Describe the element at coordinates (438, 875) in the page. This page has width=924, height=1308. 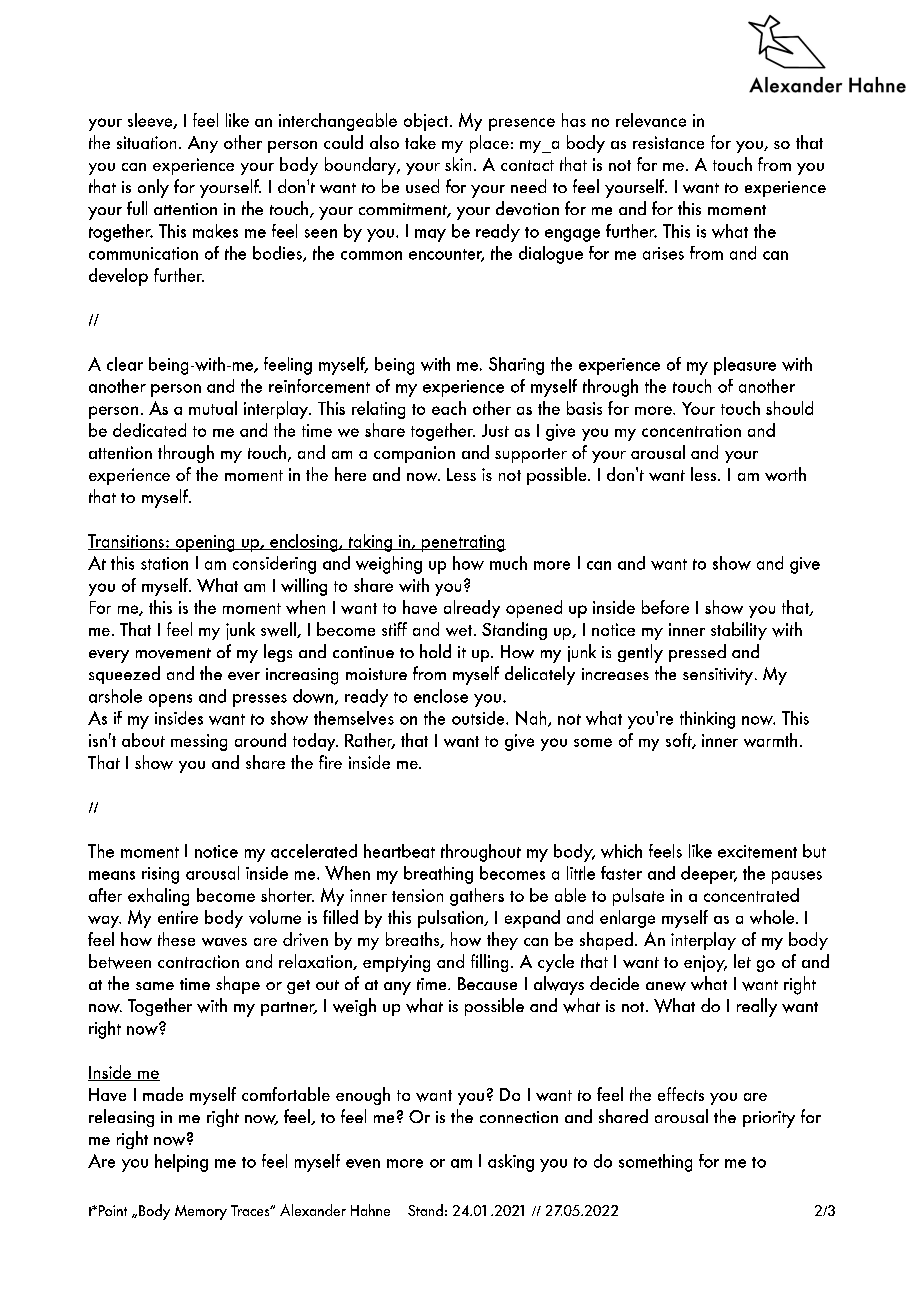
I see `breathing` at that location.
